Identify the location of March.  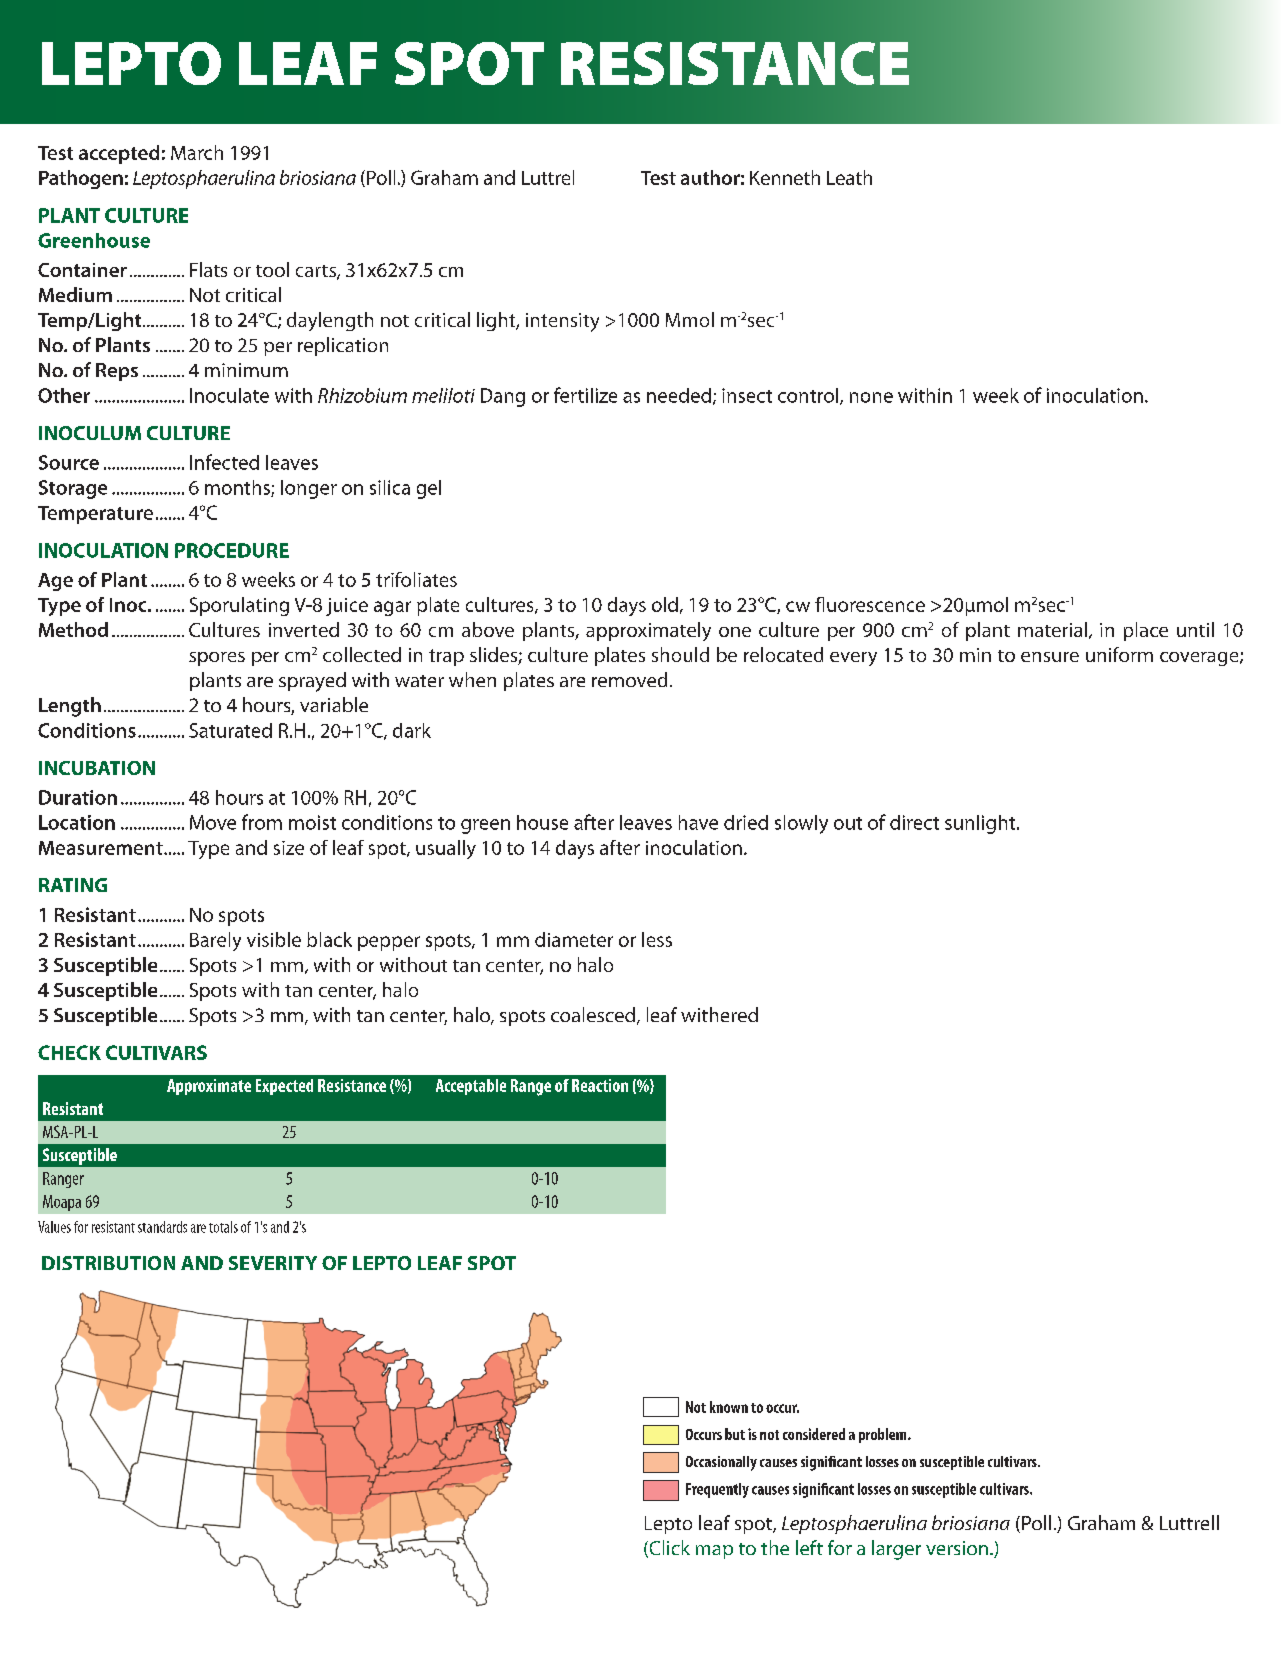
(197, 152).
